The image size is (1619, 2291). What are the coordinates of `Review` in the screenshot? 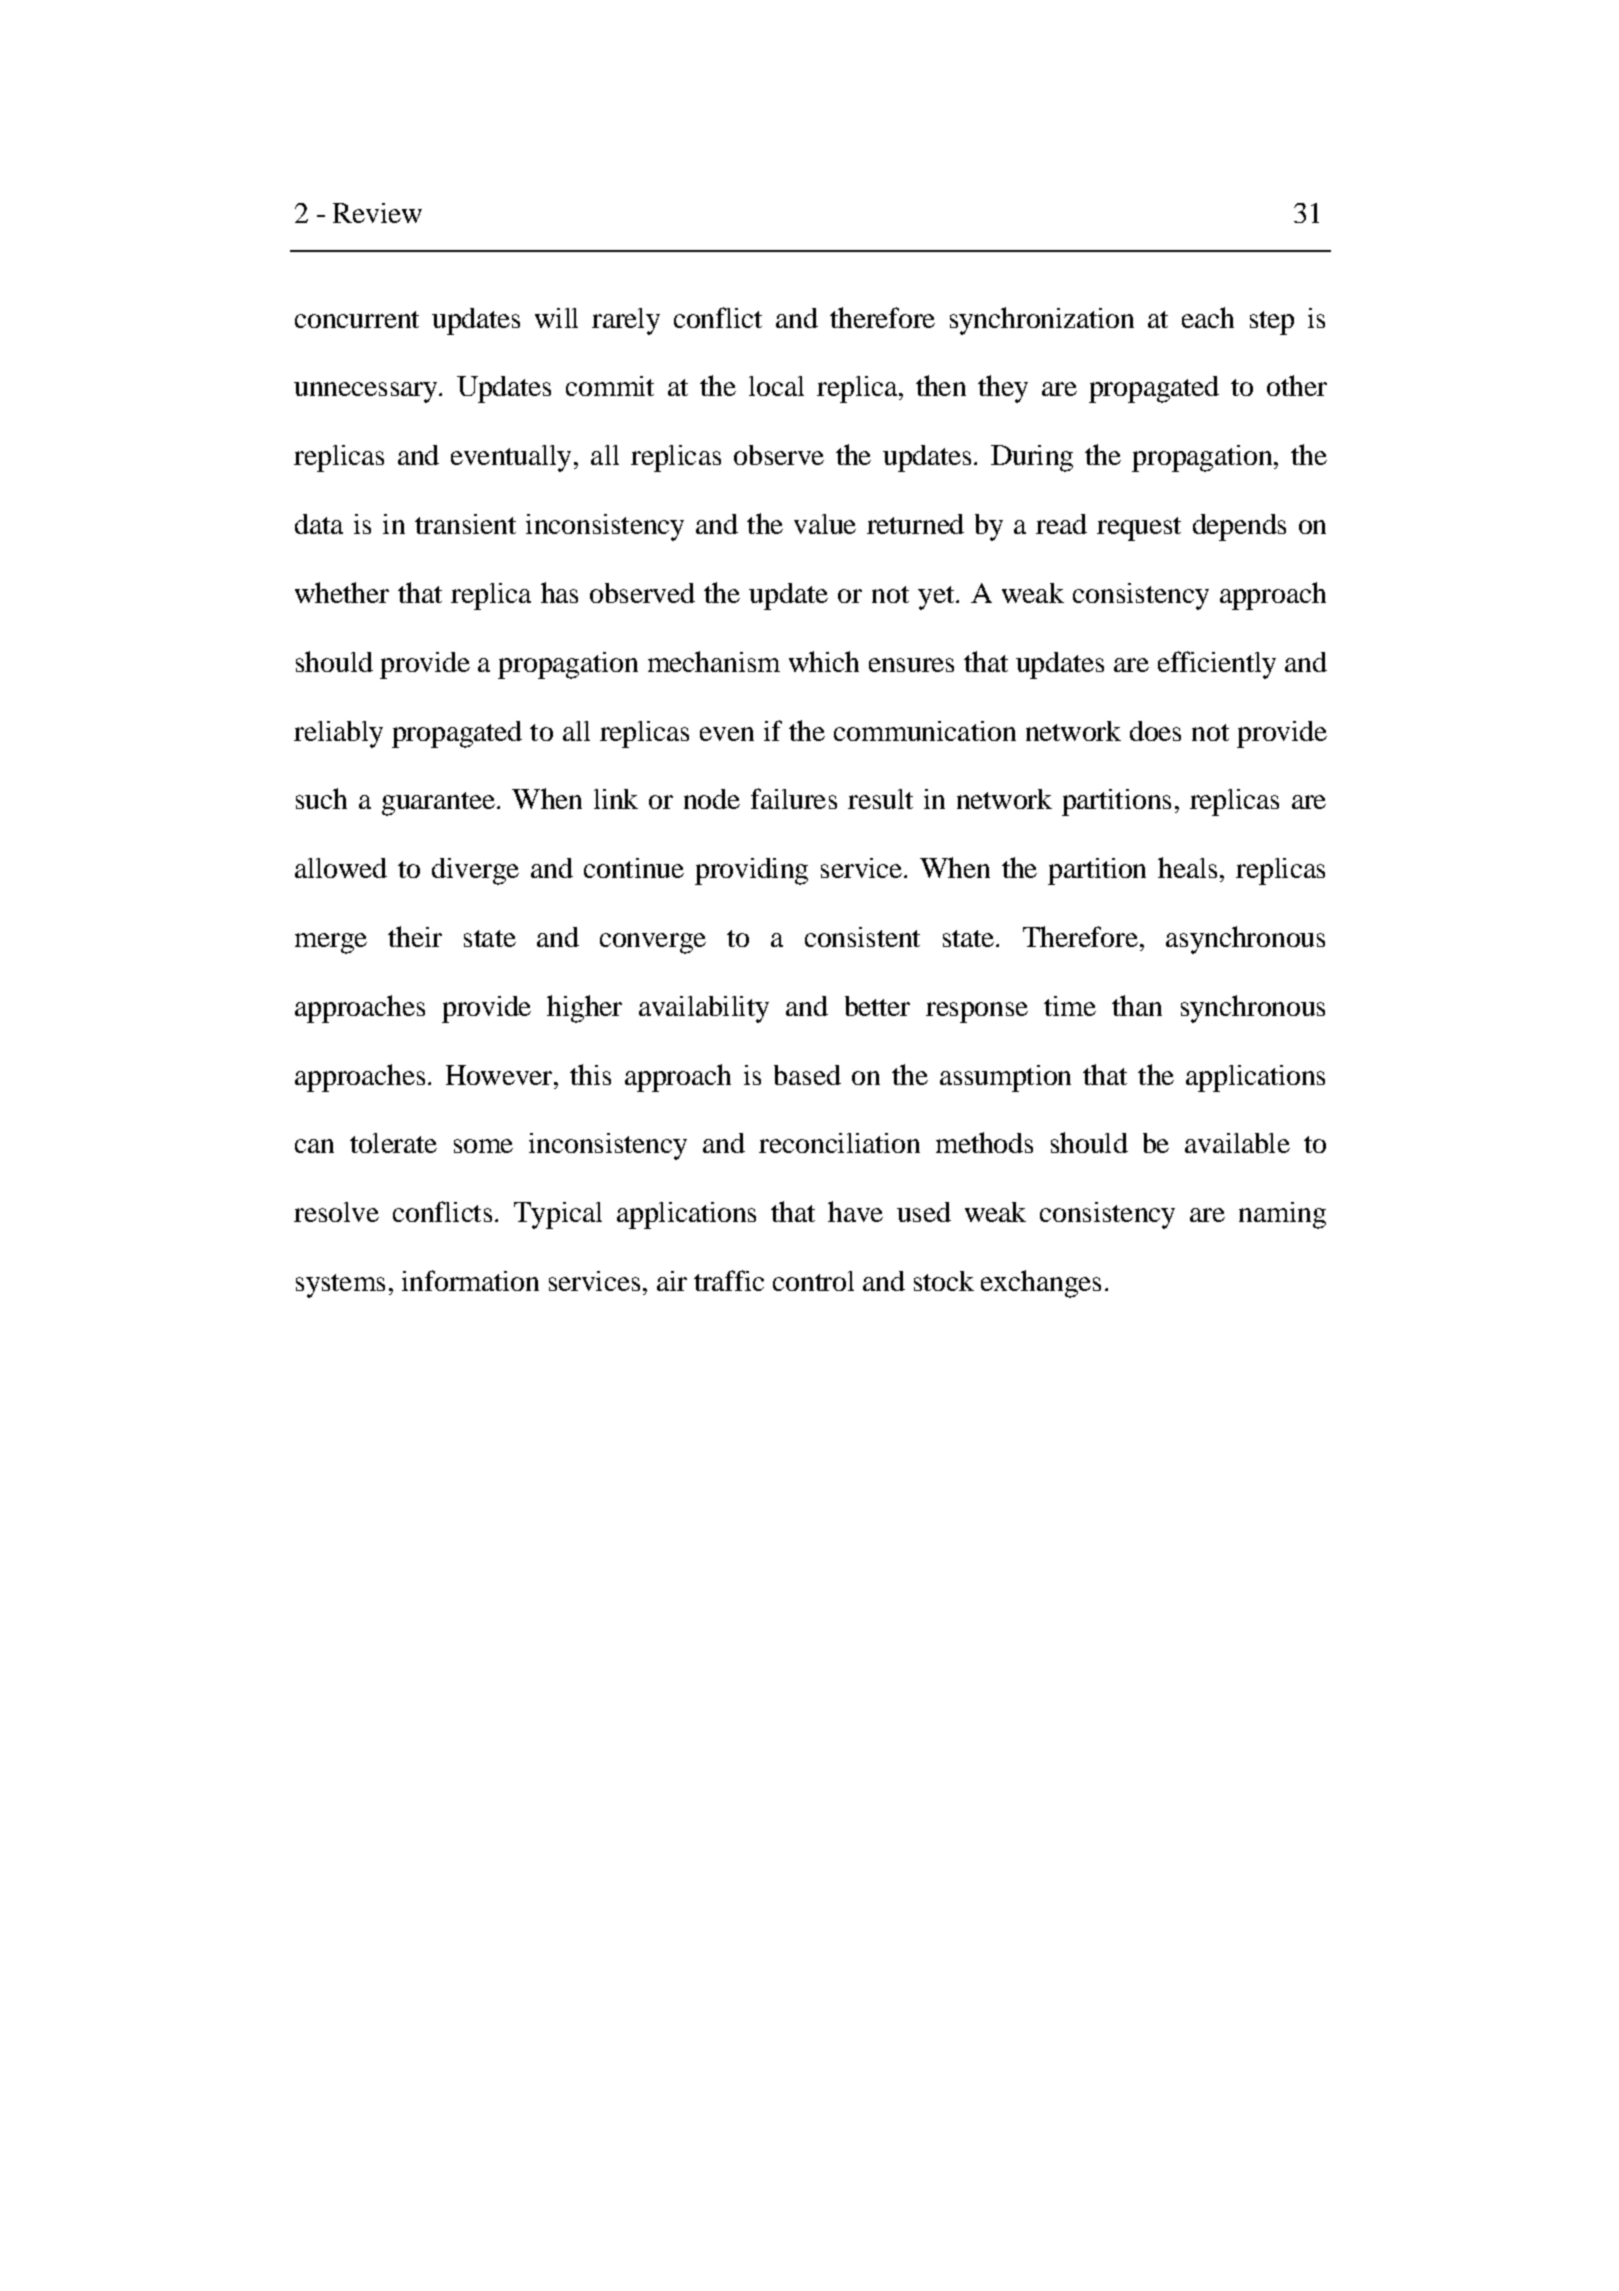 It's located at (377, 213).
